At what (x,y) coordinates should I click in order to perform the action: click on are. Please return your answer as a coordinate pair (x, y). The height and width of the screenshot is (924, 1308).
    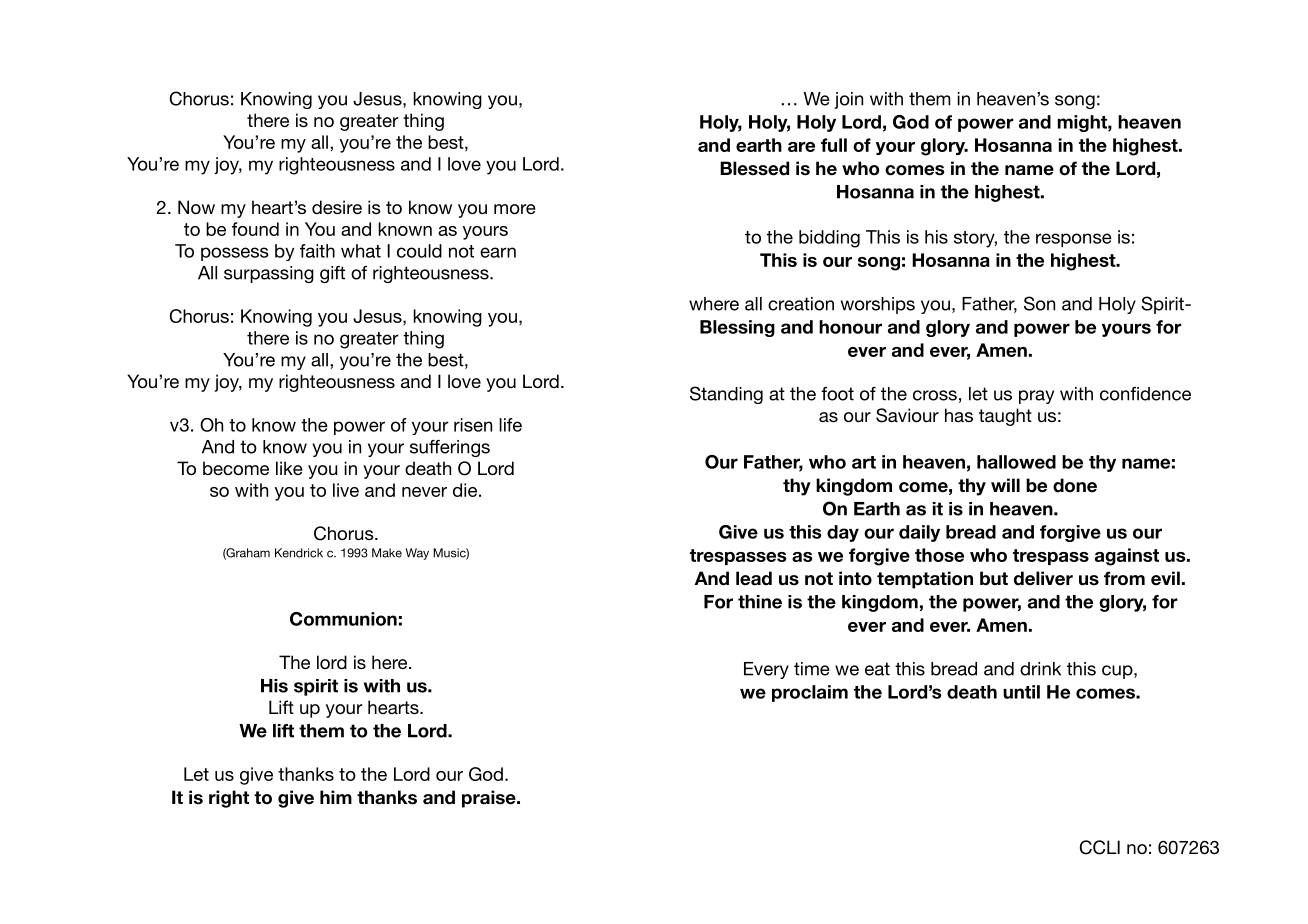
    Looking at the image, I should click on (801, 147).
